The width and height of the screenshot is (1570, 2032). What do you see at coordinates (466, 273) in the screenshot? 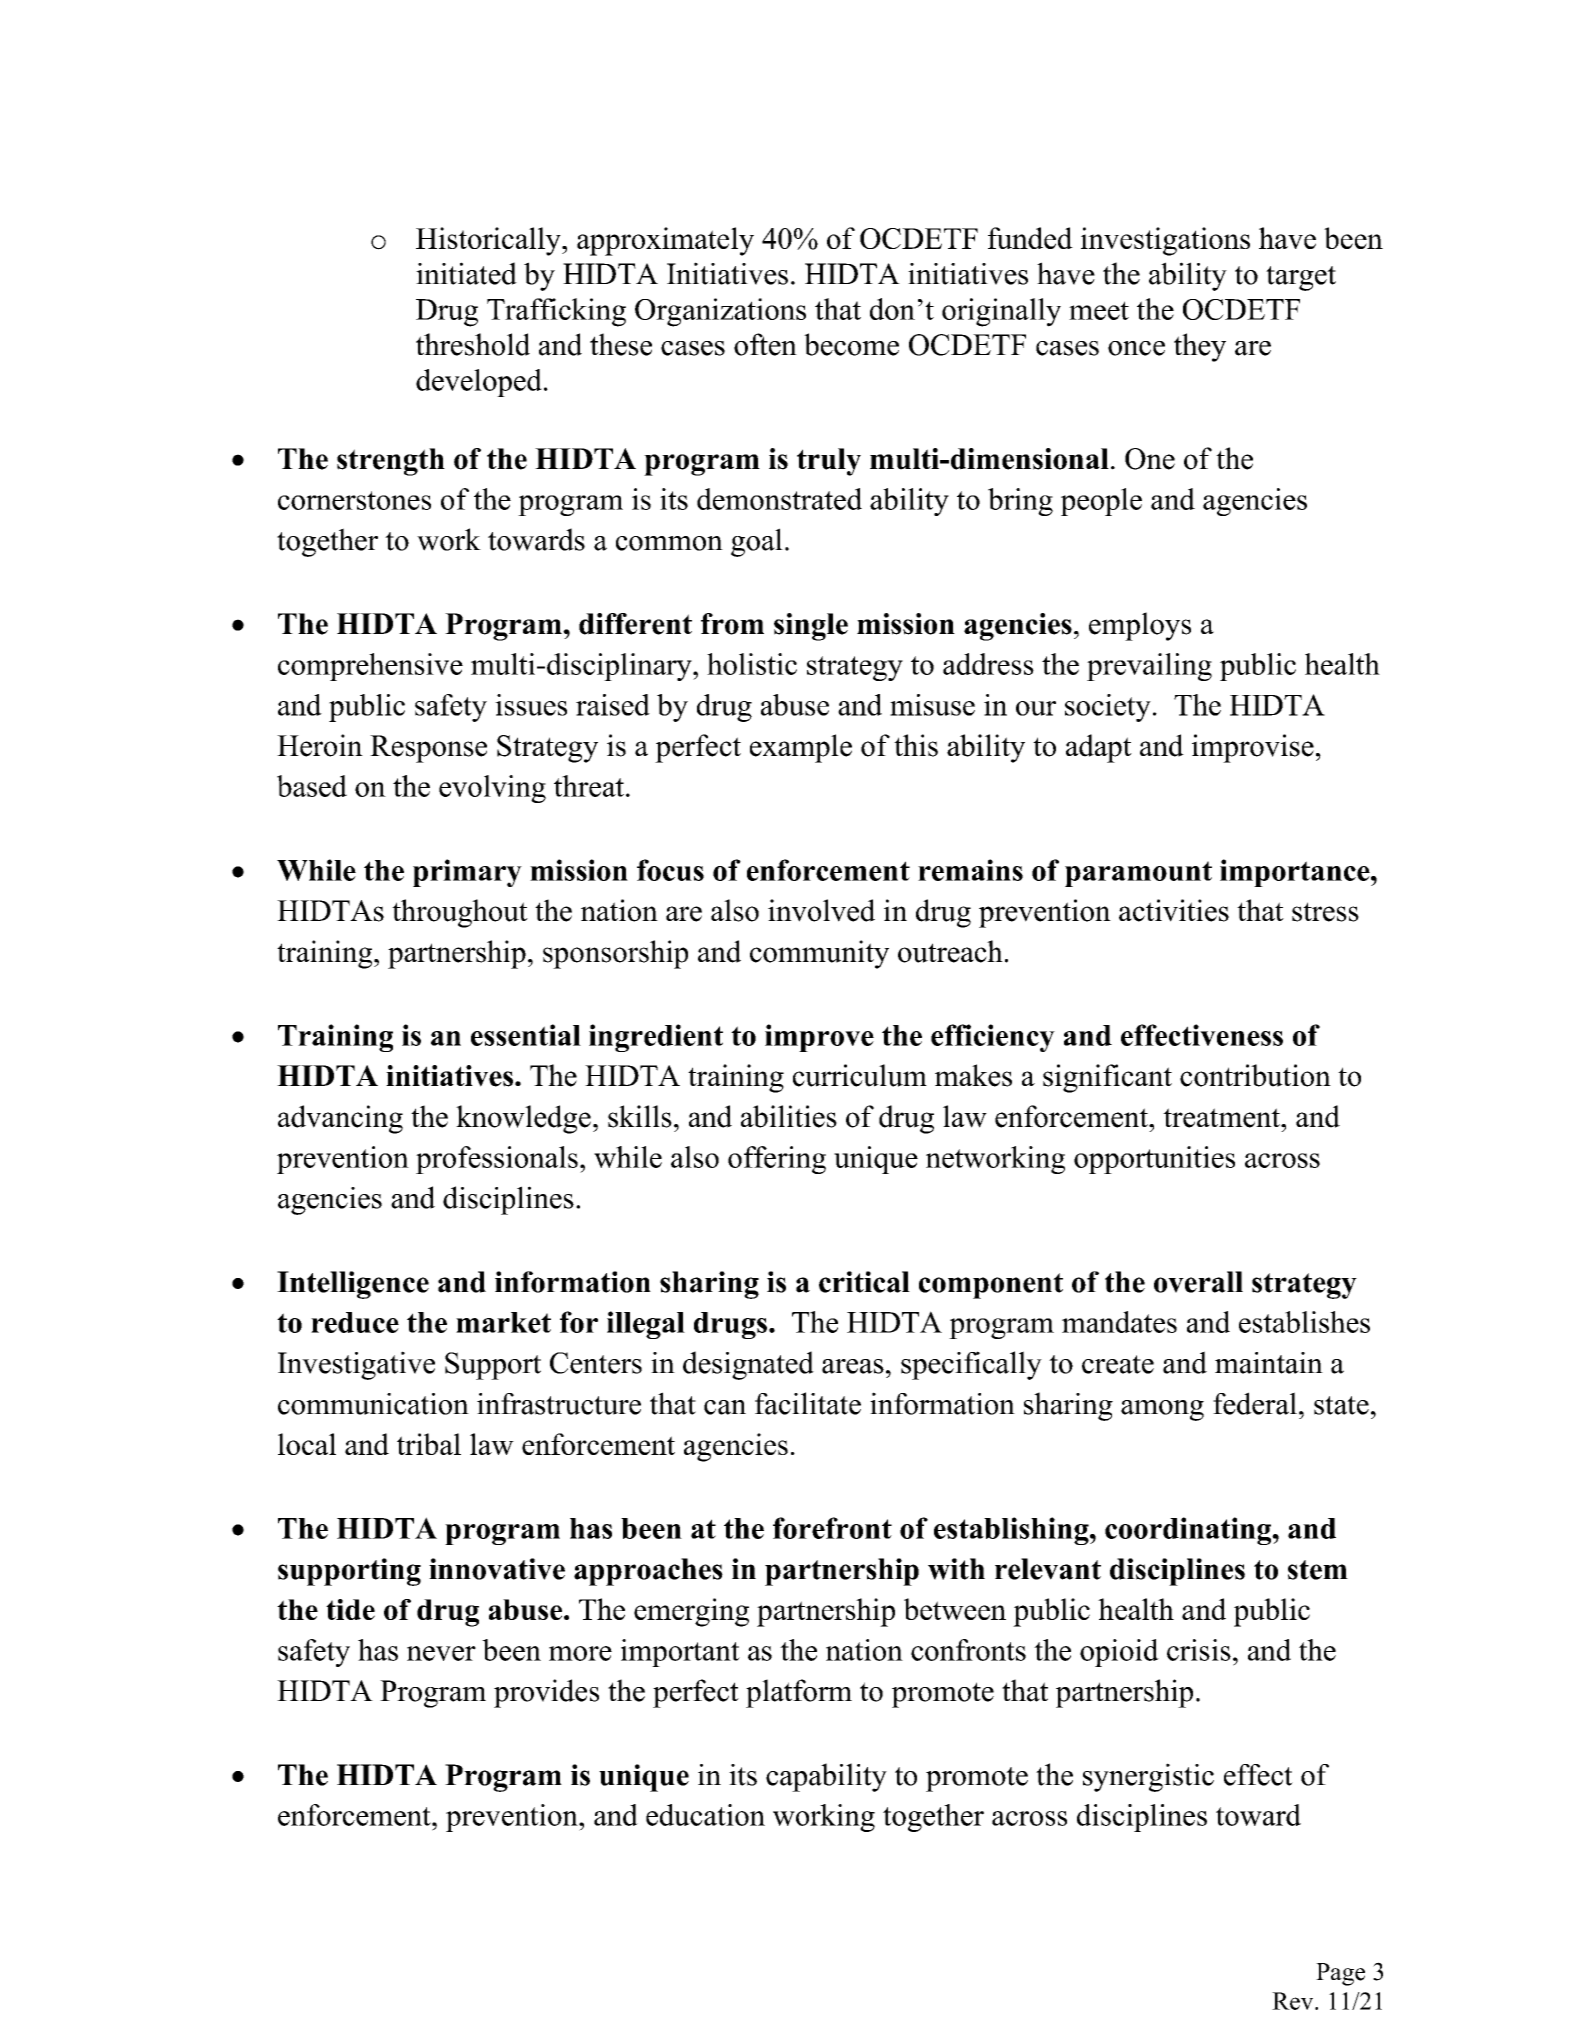
I see `initiated` at bounding box center [466, 273].
